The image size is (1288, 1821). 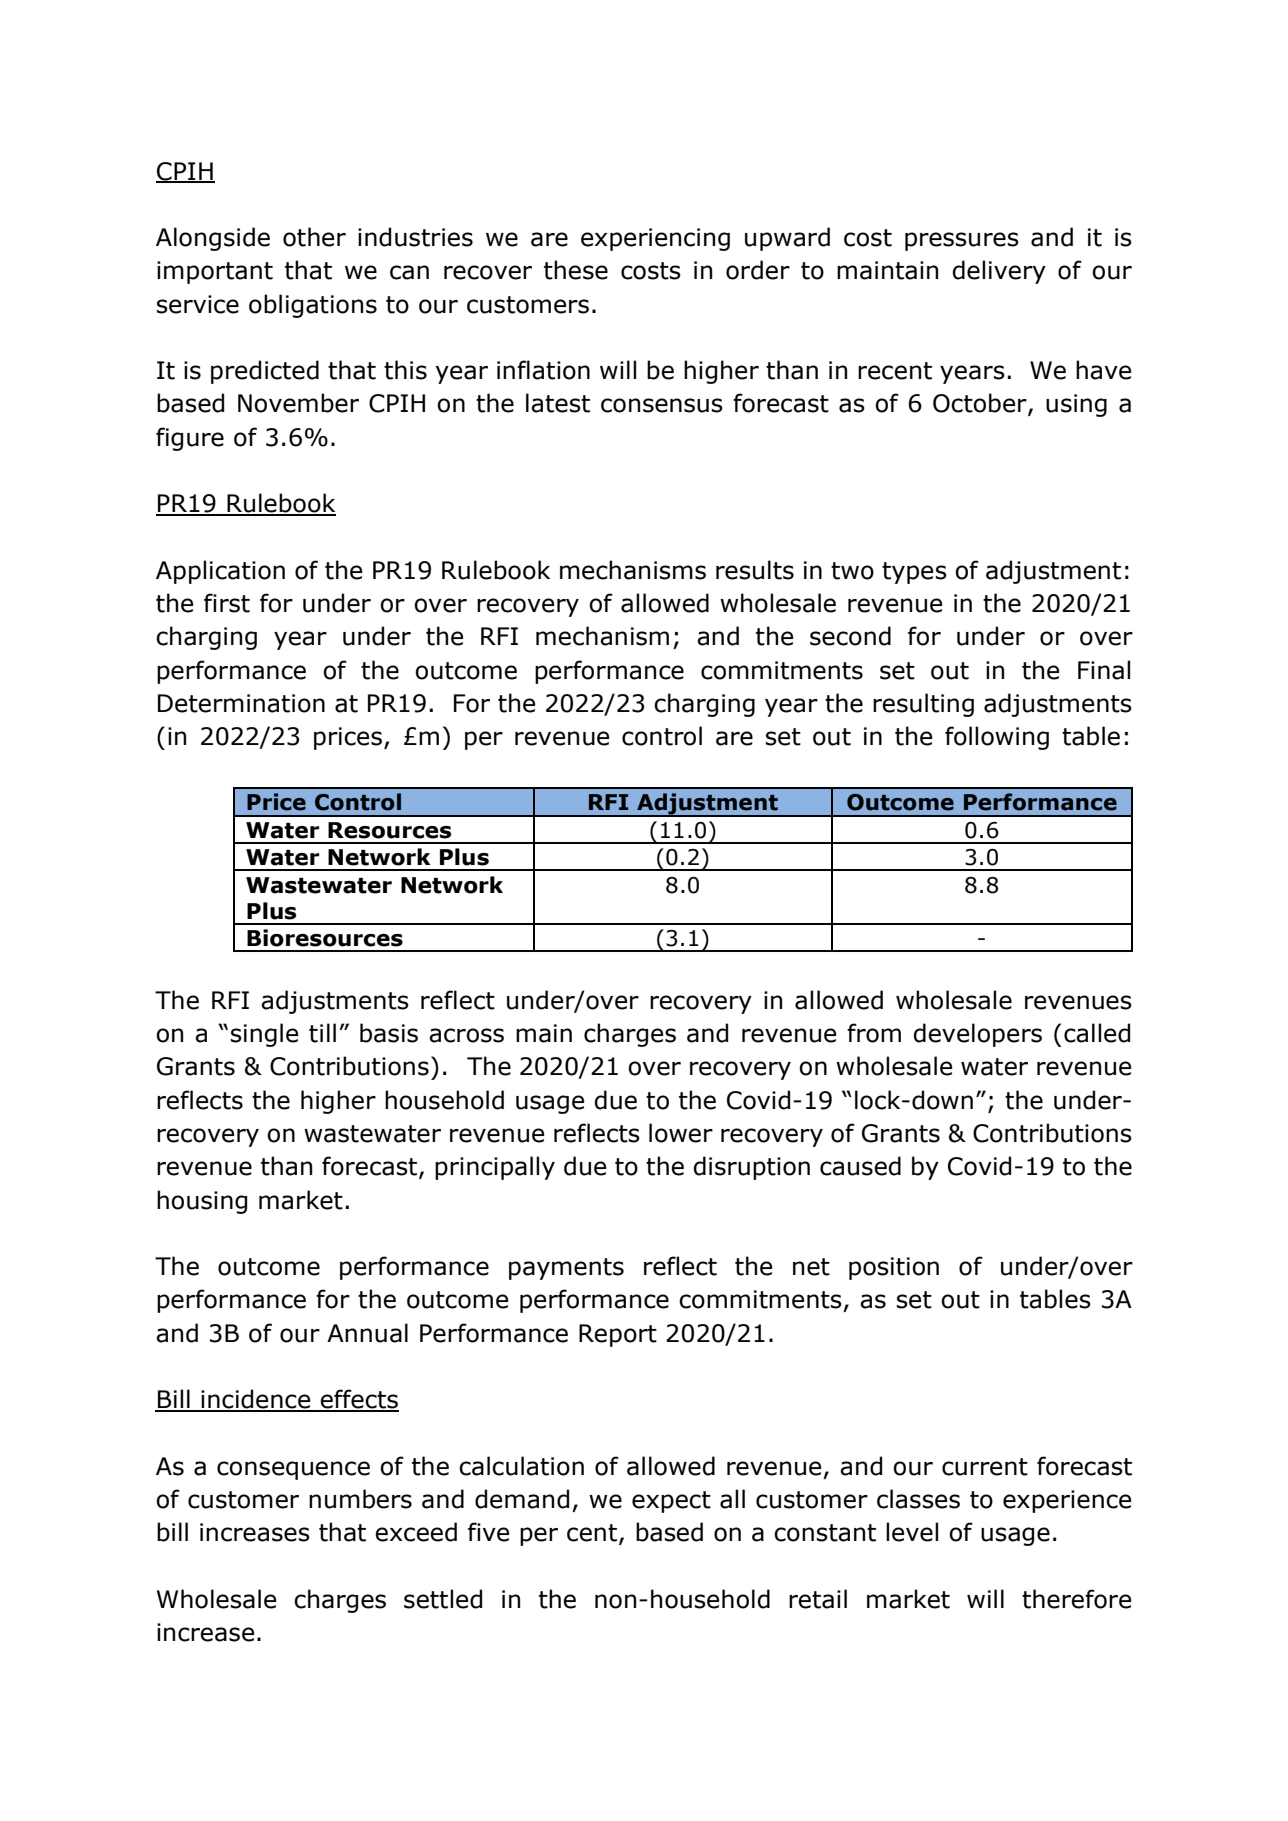 I want to click on position, so click(x=894, y=1268).
